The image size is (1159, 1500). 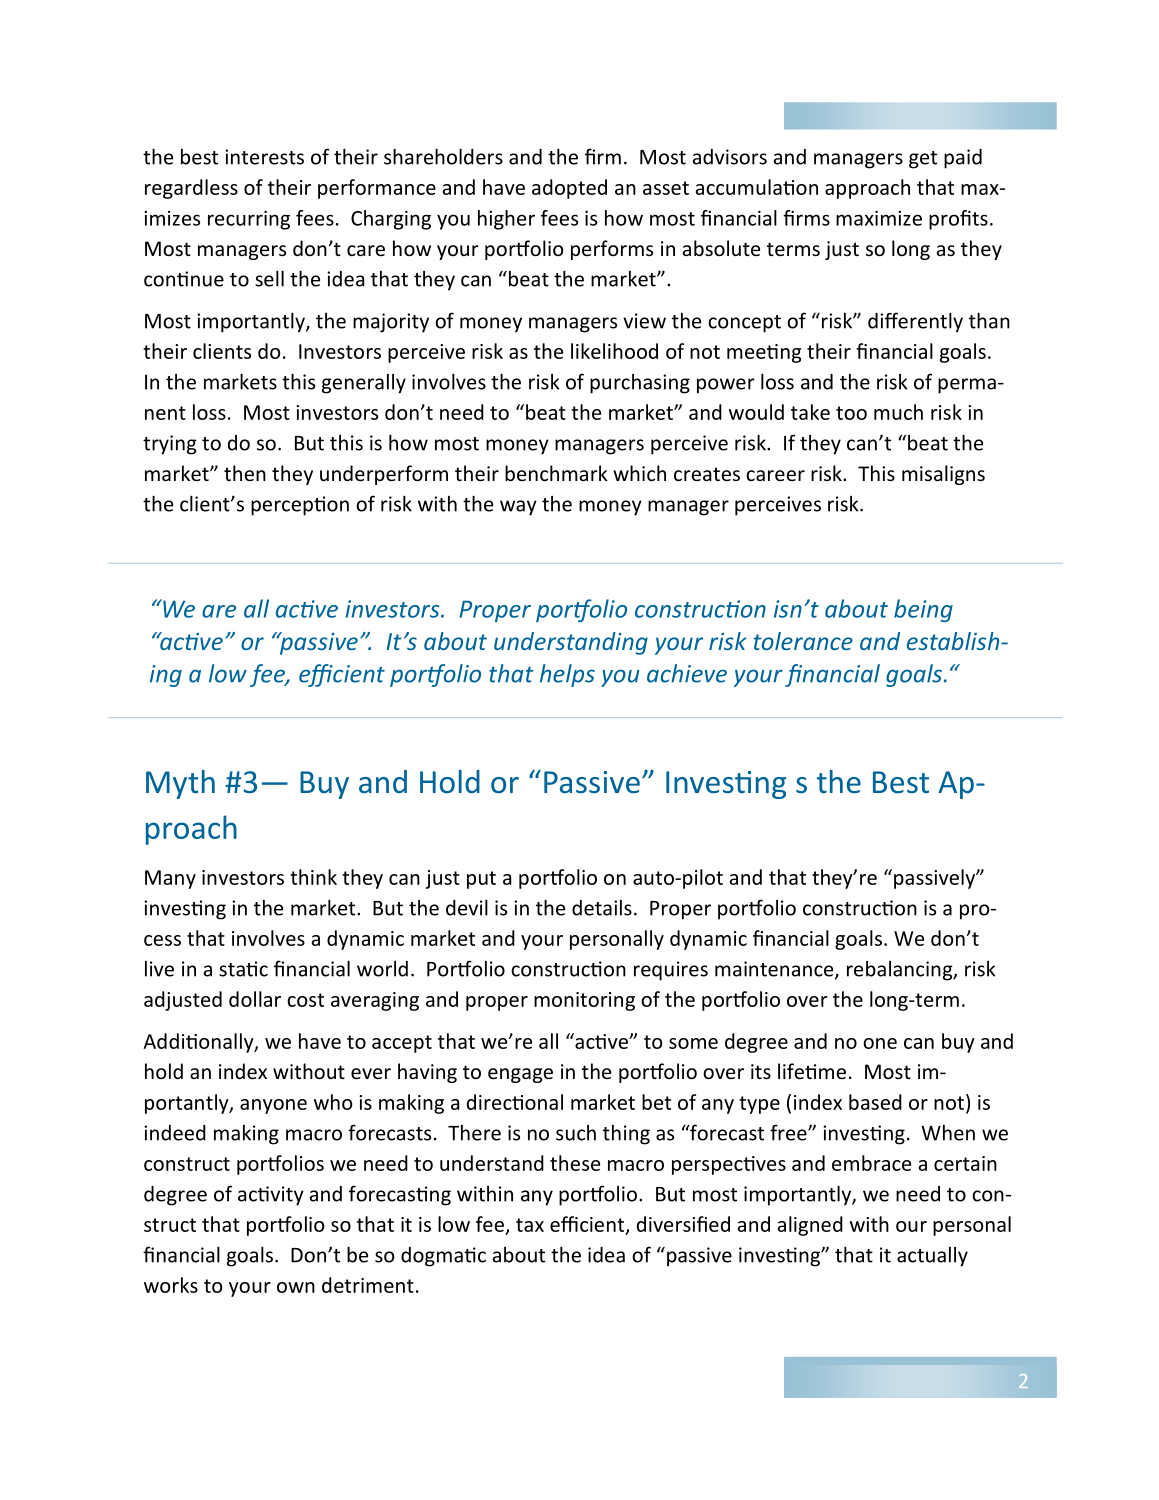 I want to click on own, so click(x=296, y=1287).
